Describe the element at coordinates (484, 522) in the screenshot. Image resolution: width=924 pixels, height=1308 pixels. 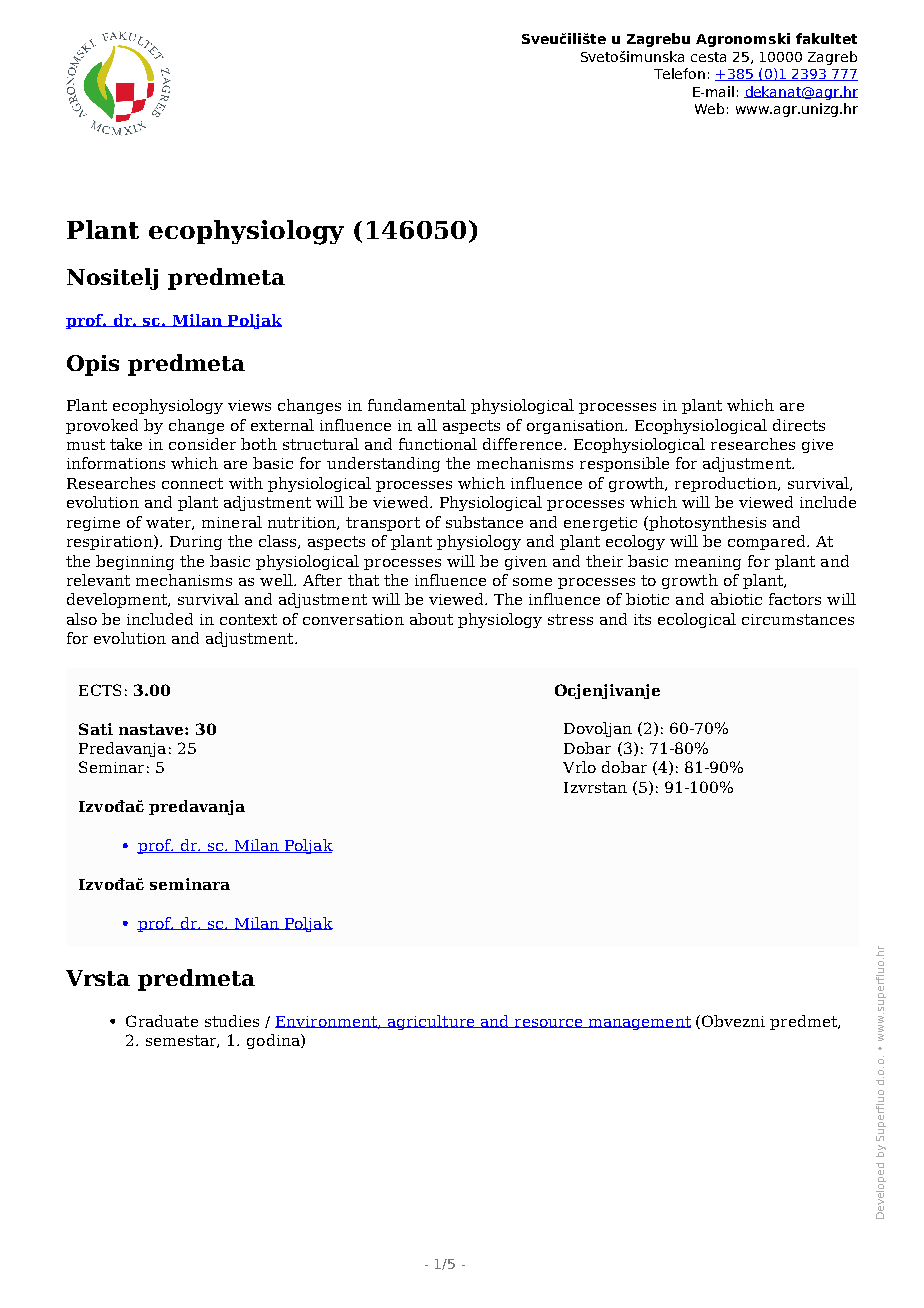
I see `substance` at that location.
